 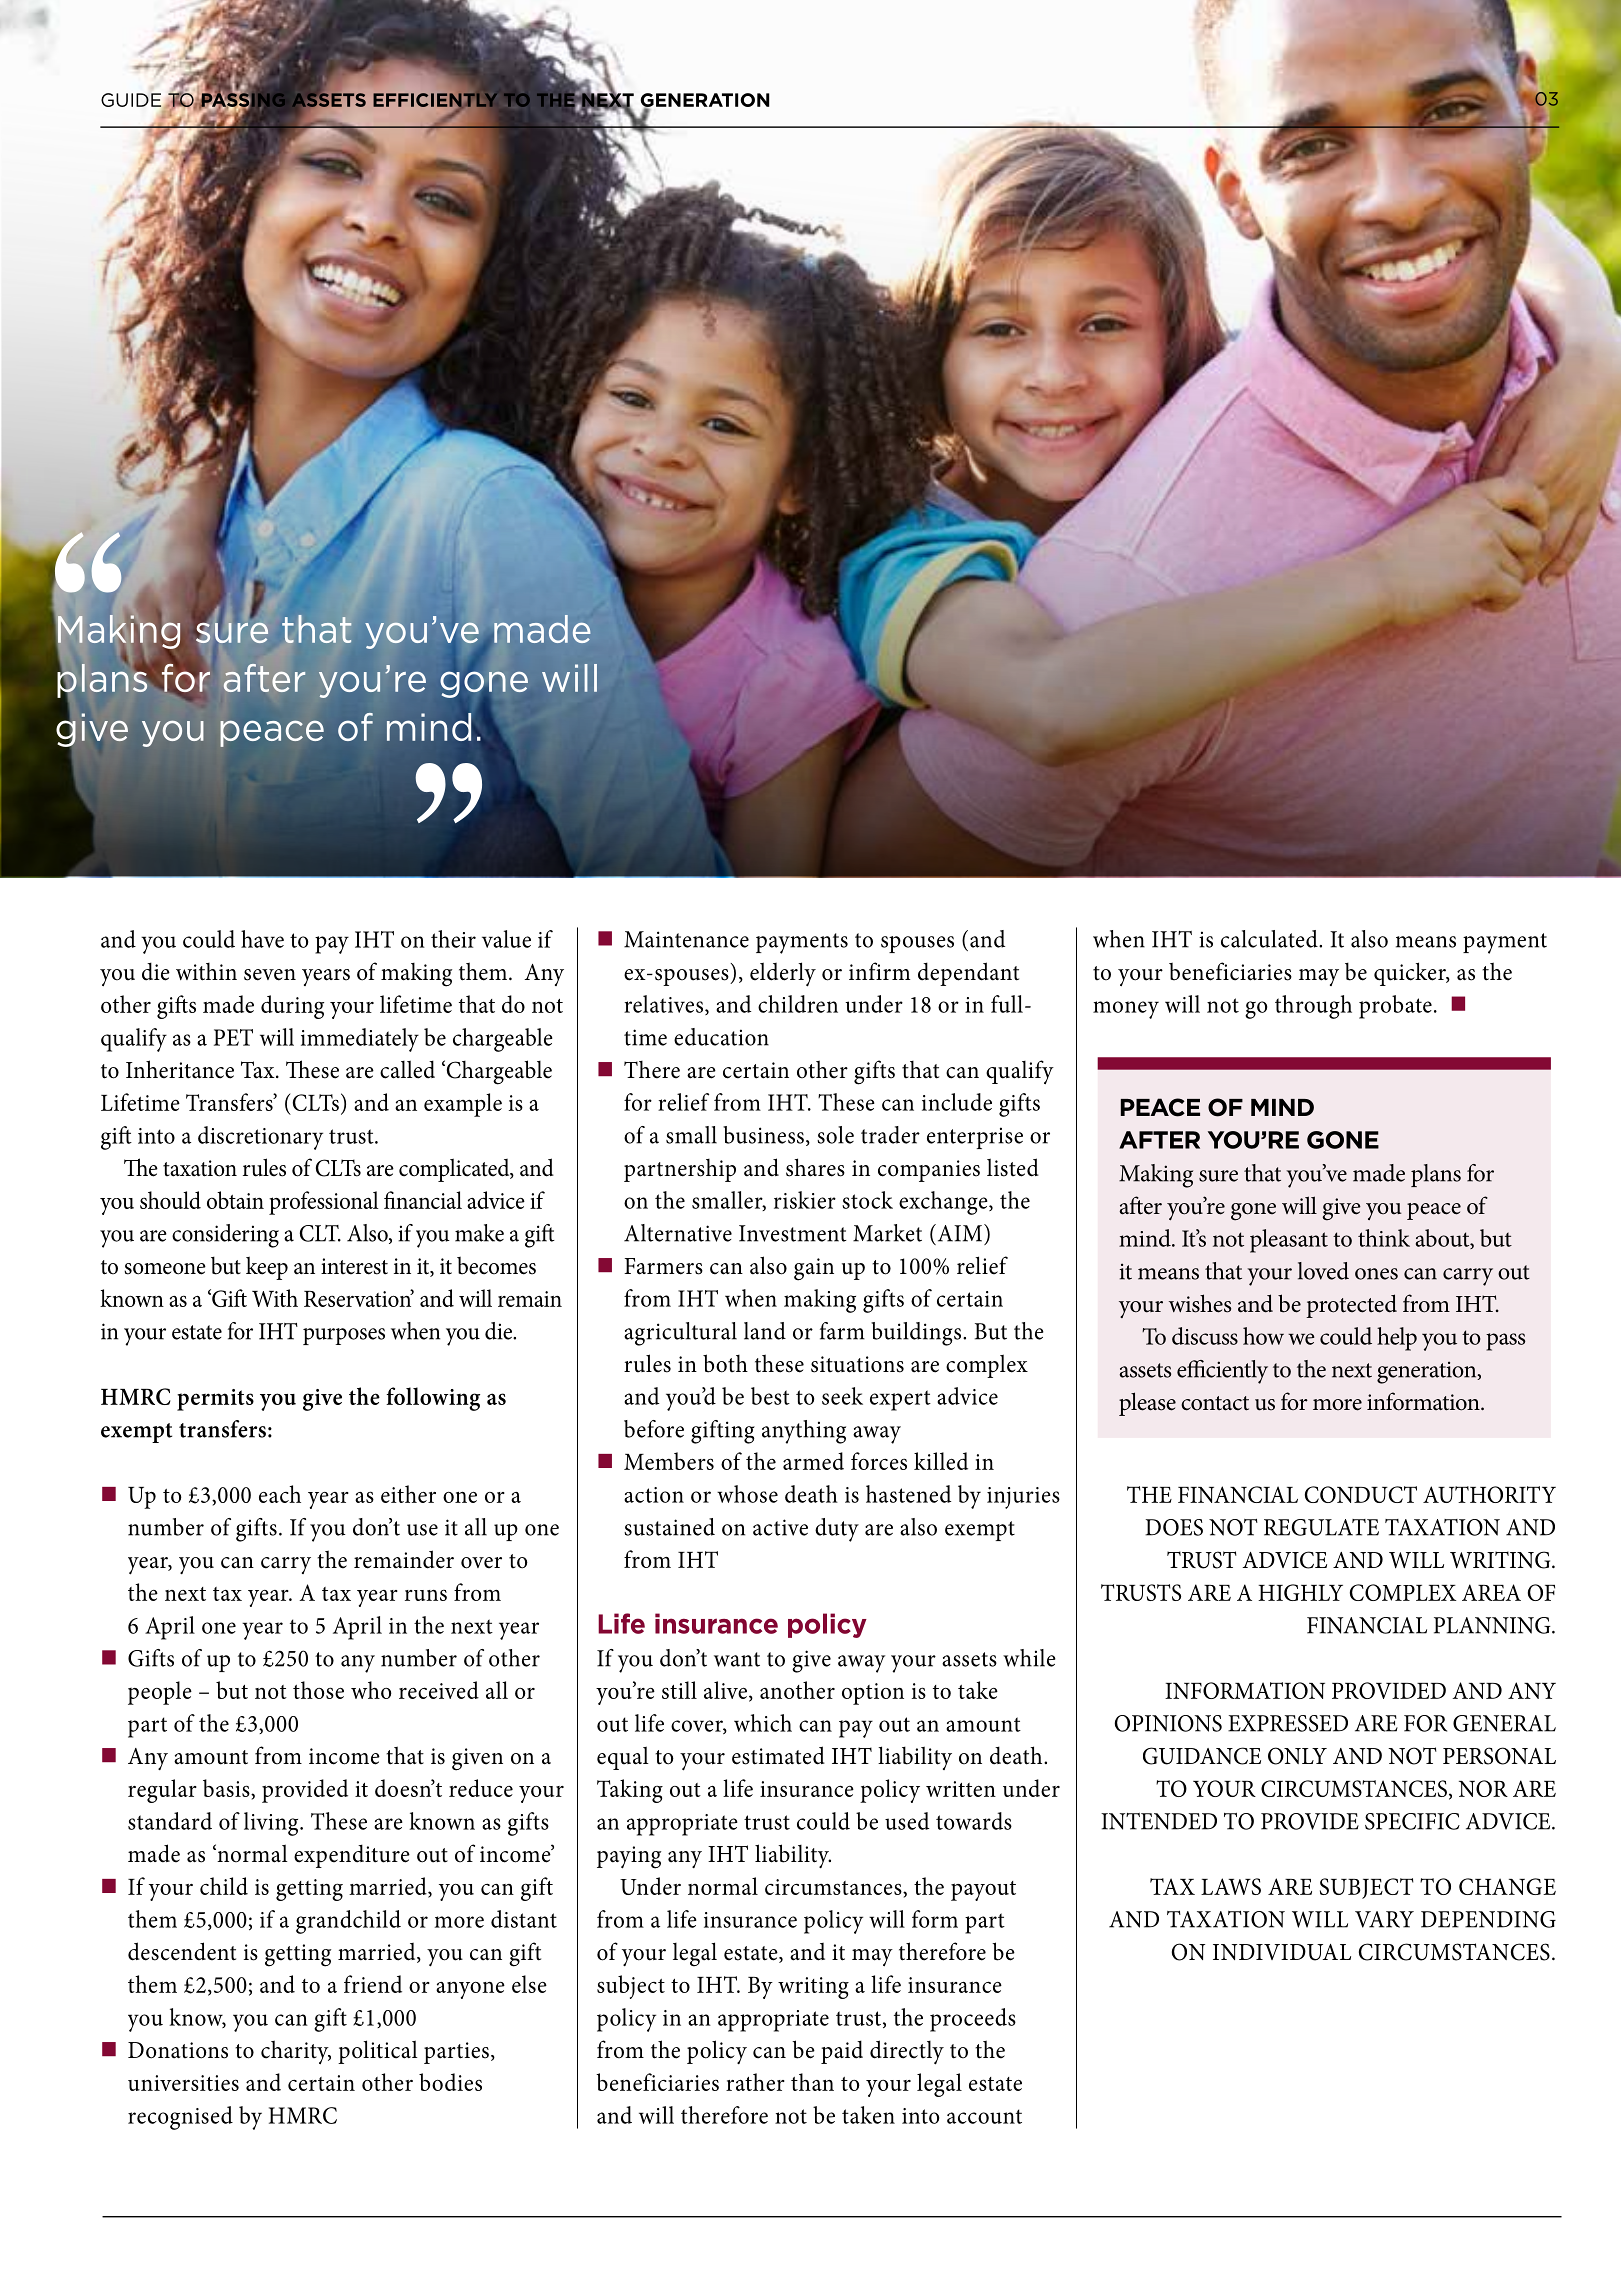 I want to click on infirm, so click(x=879, y=971).
